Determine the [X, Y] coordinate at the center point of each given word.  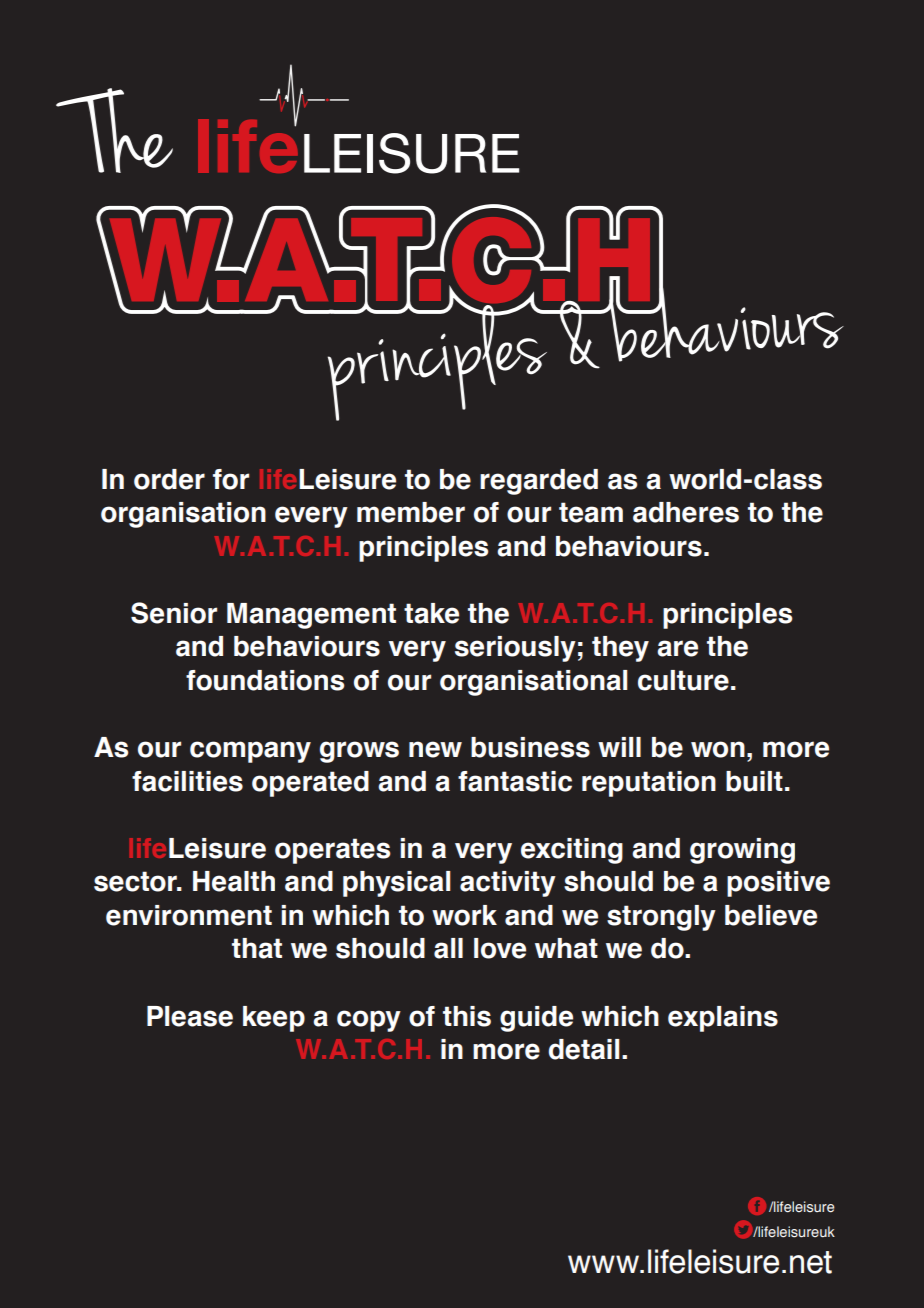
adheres [686, 512]
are [677, 648]
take [431, 613]
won [718, 749]
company [250, 752]
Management [311, 616]
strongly [661, 918]
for [231, 479]
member [411, 512]
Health [234, 881]
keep [274, 1019]
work [464, 915]
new [435, 749]
